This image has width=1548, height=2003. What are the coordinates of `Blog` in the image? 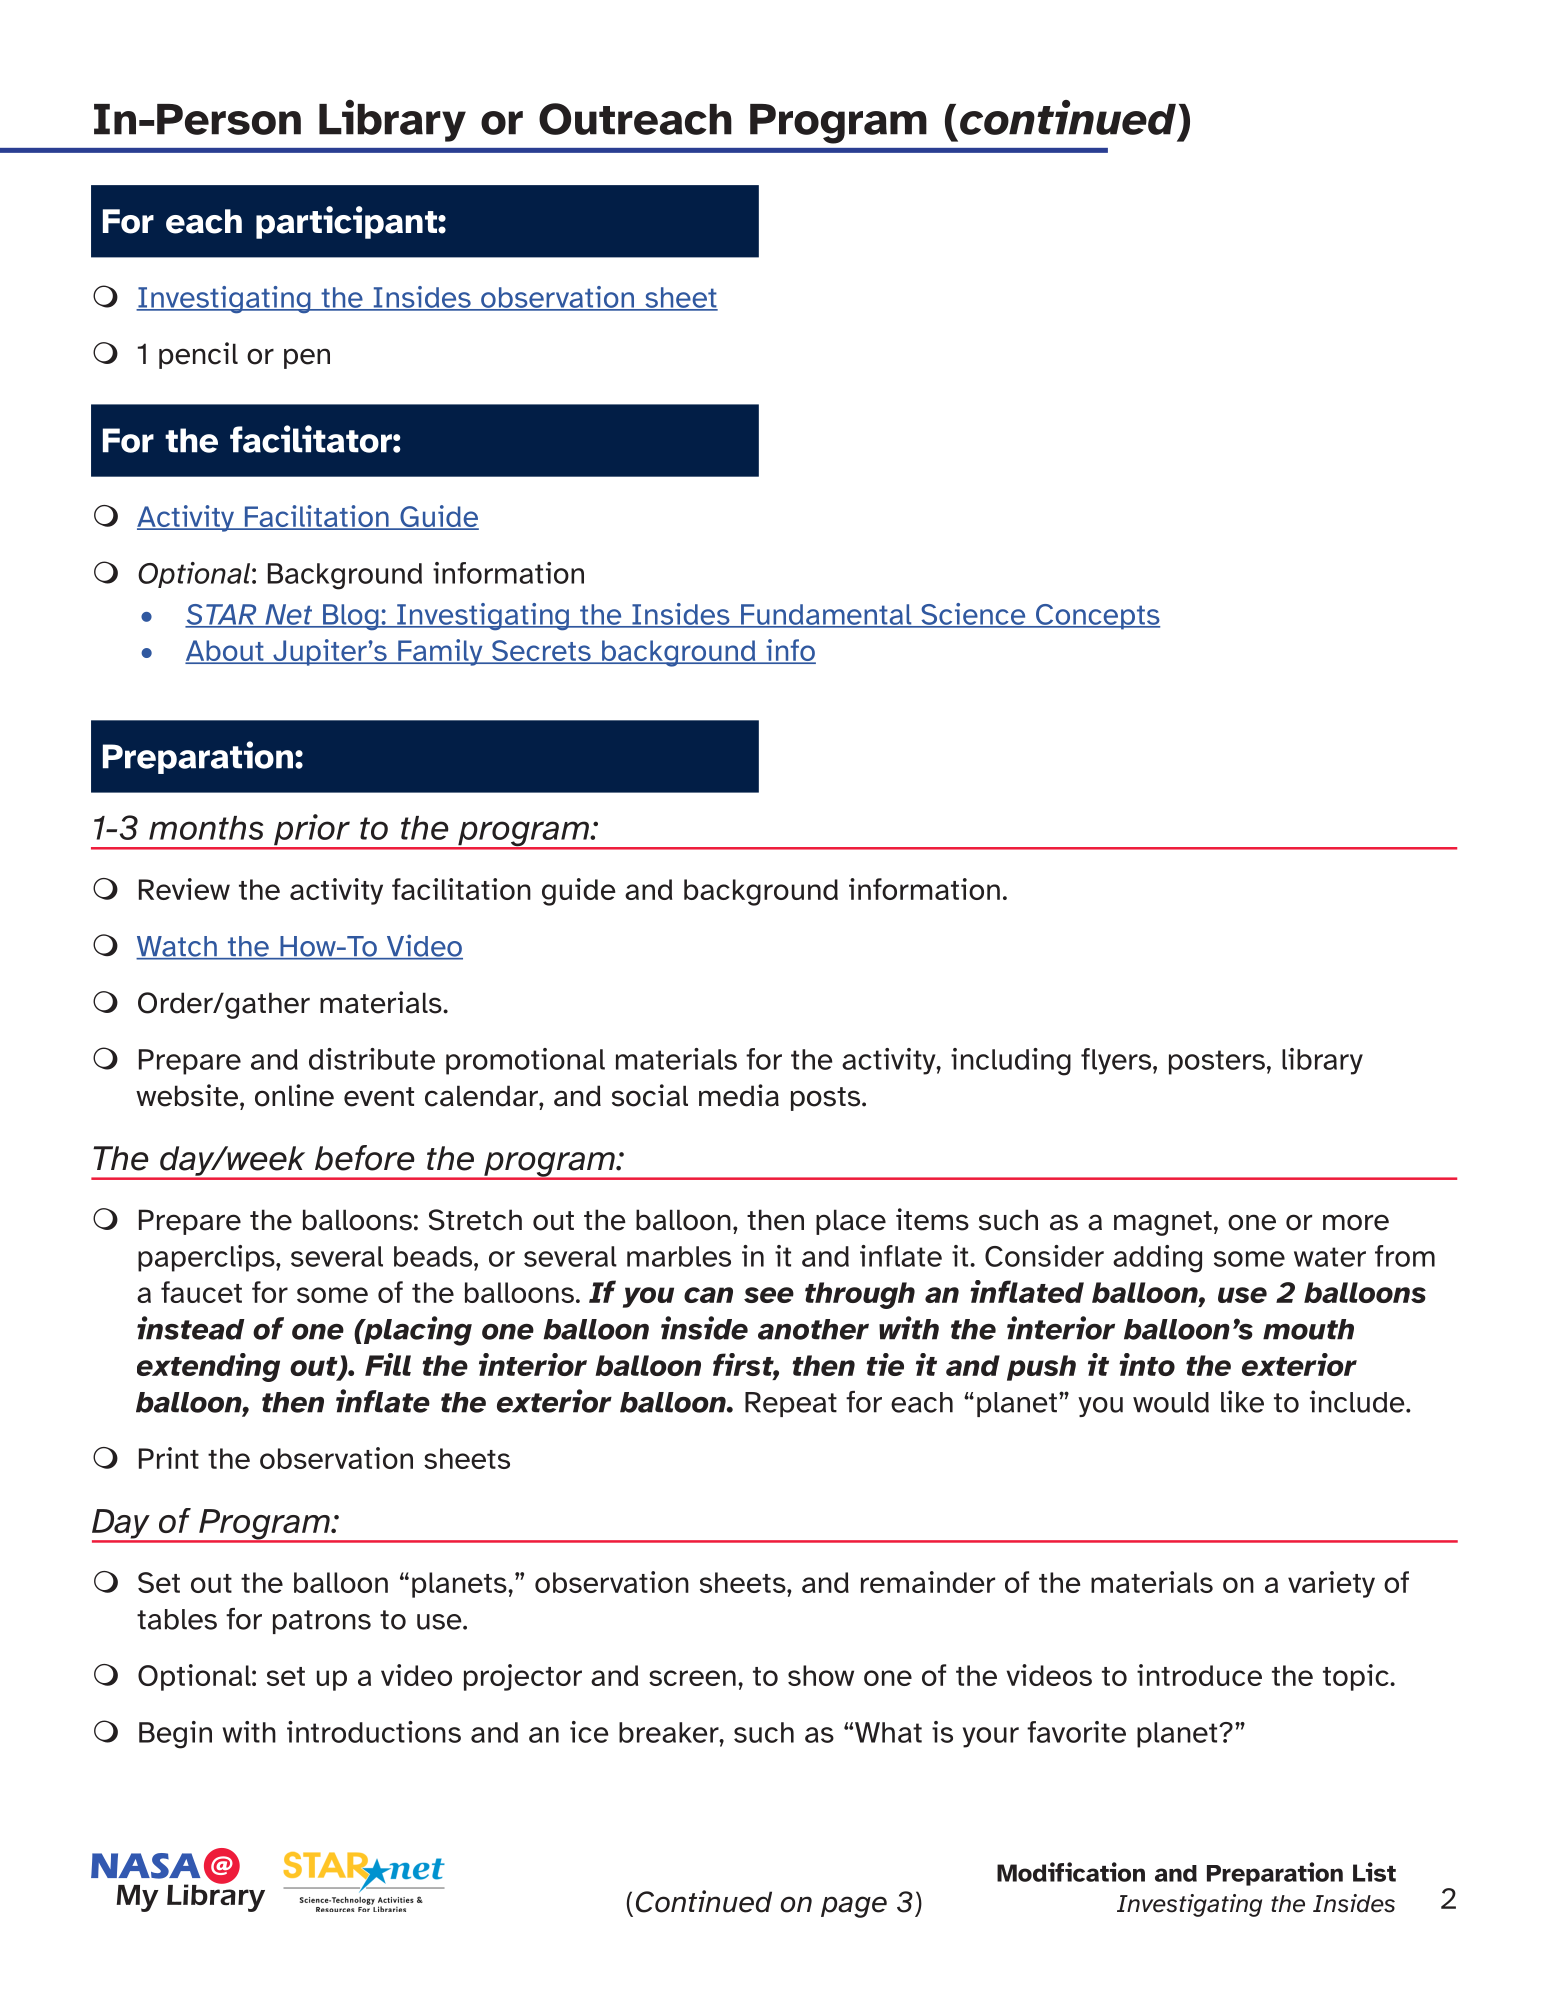 It's located at (351, 617).
